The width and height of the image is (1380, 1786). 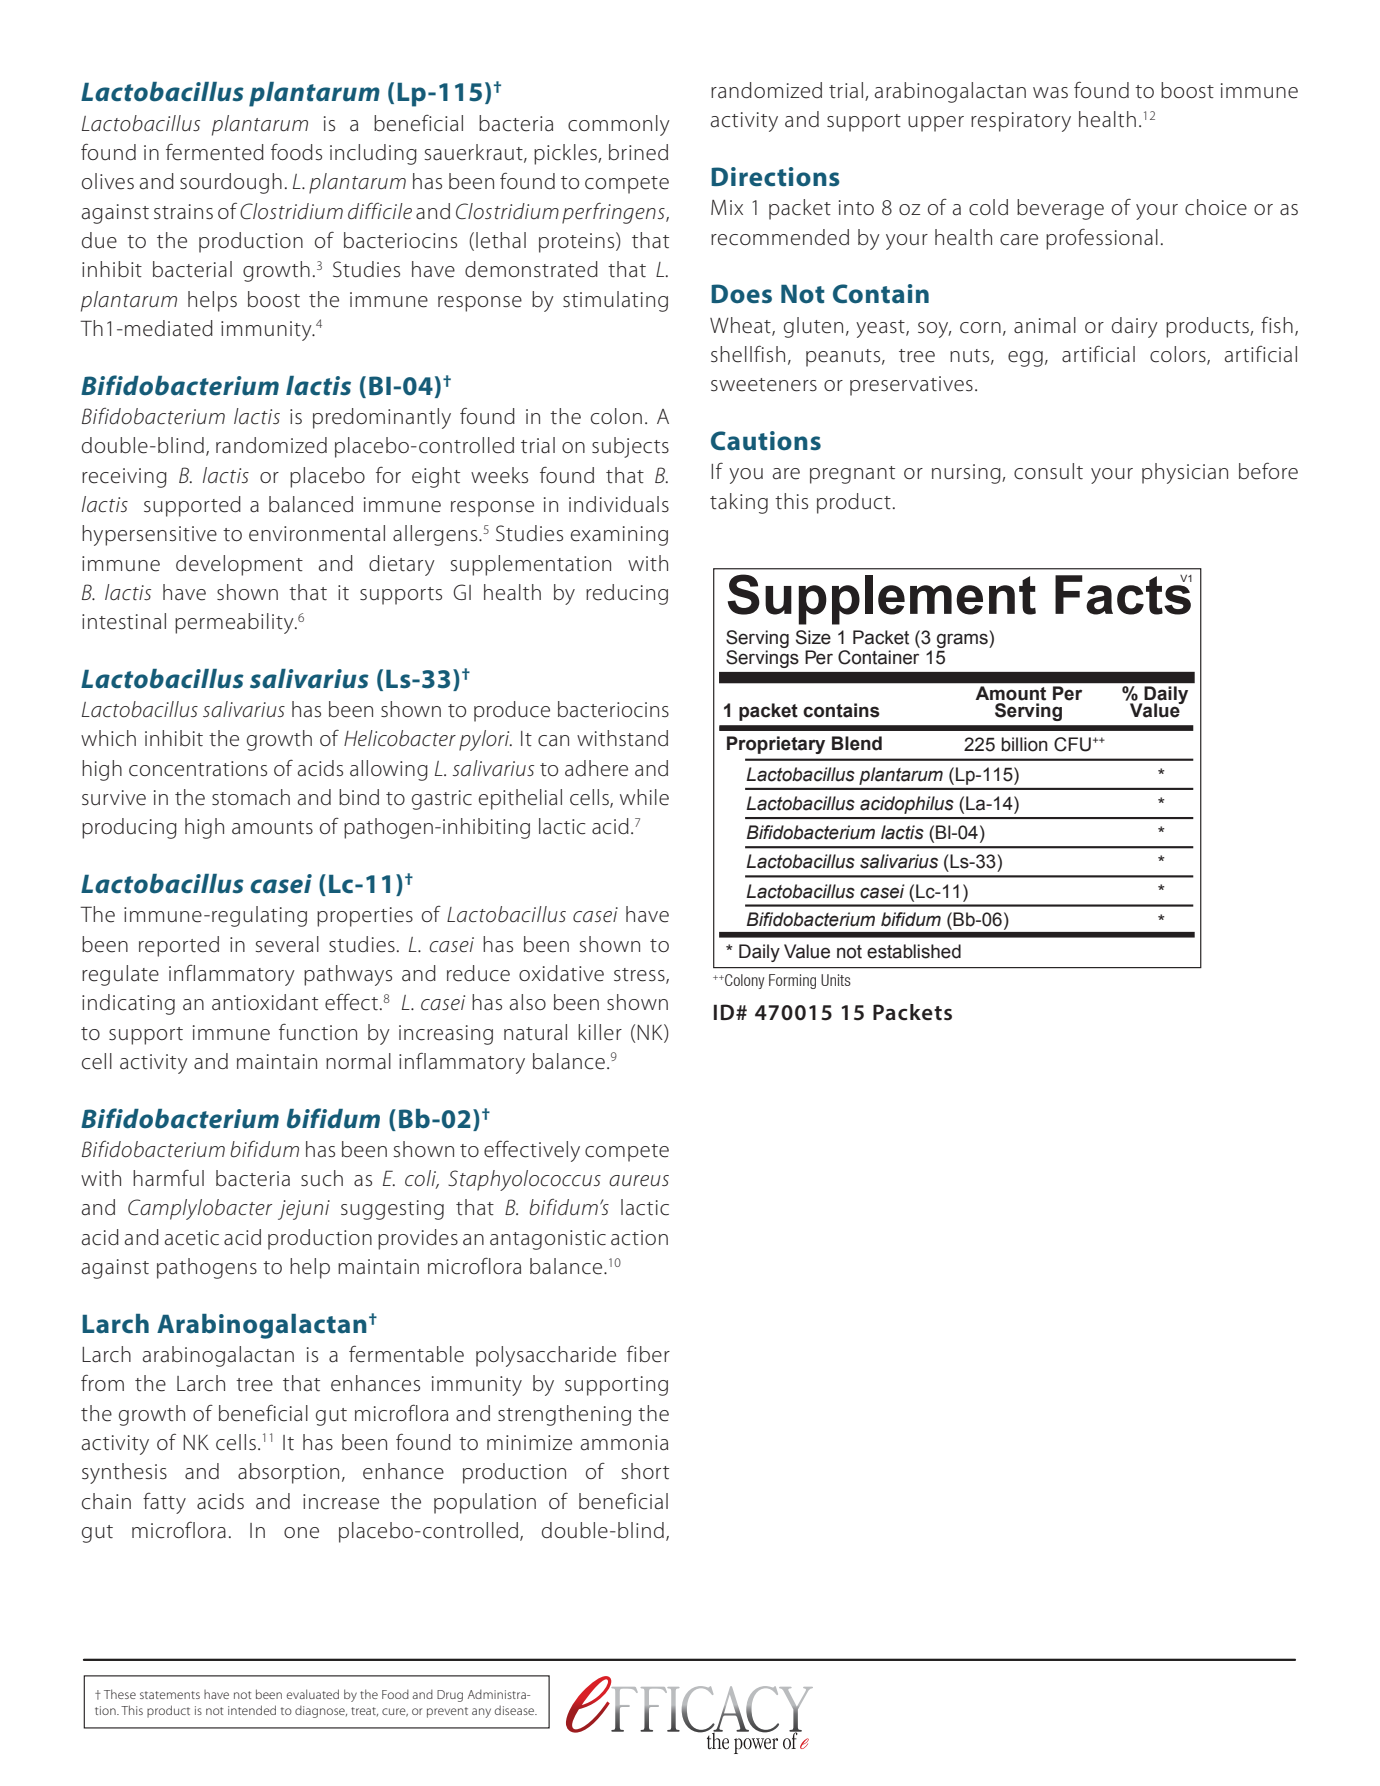 What do you see at coordinates (516, 1710) in the image?
I see `disease` at bounding box center [516, 1710].
